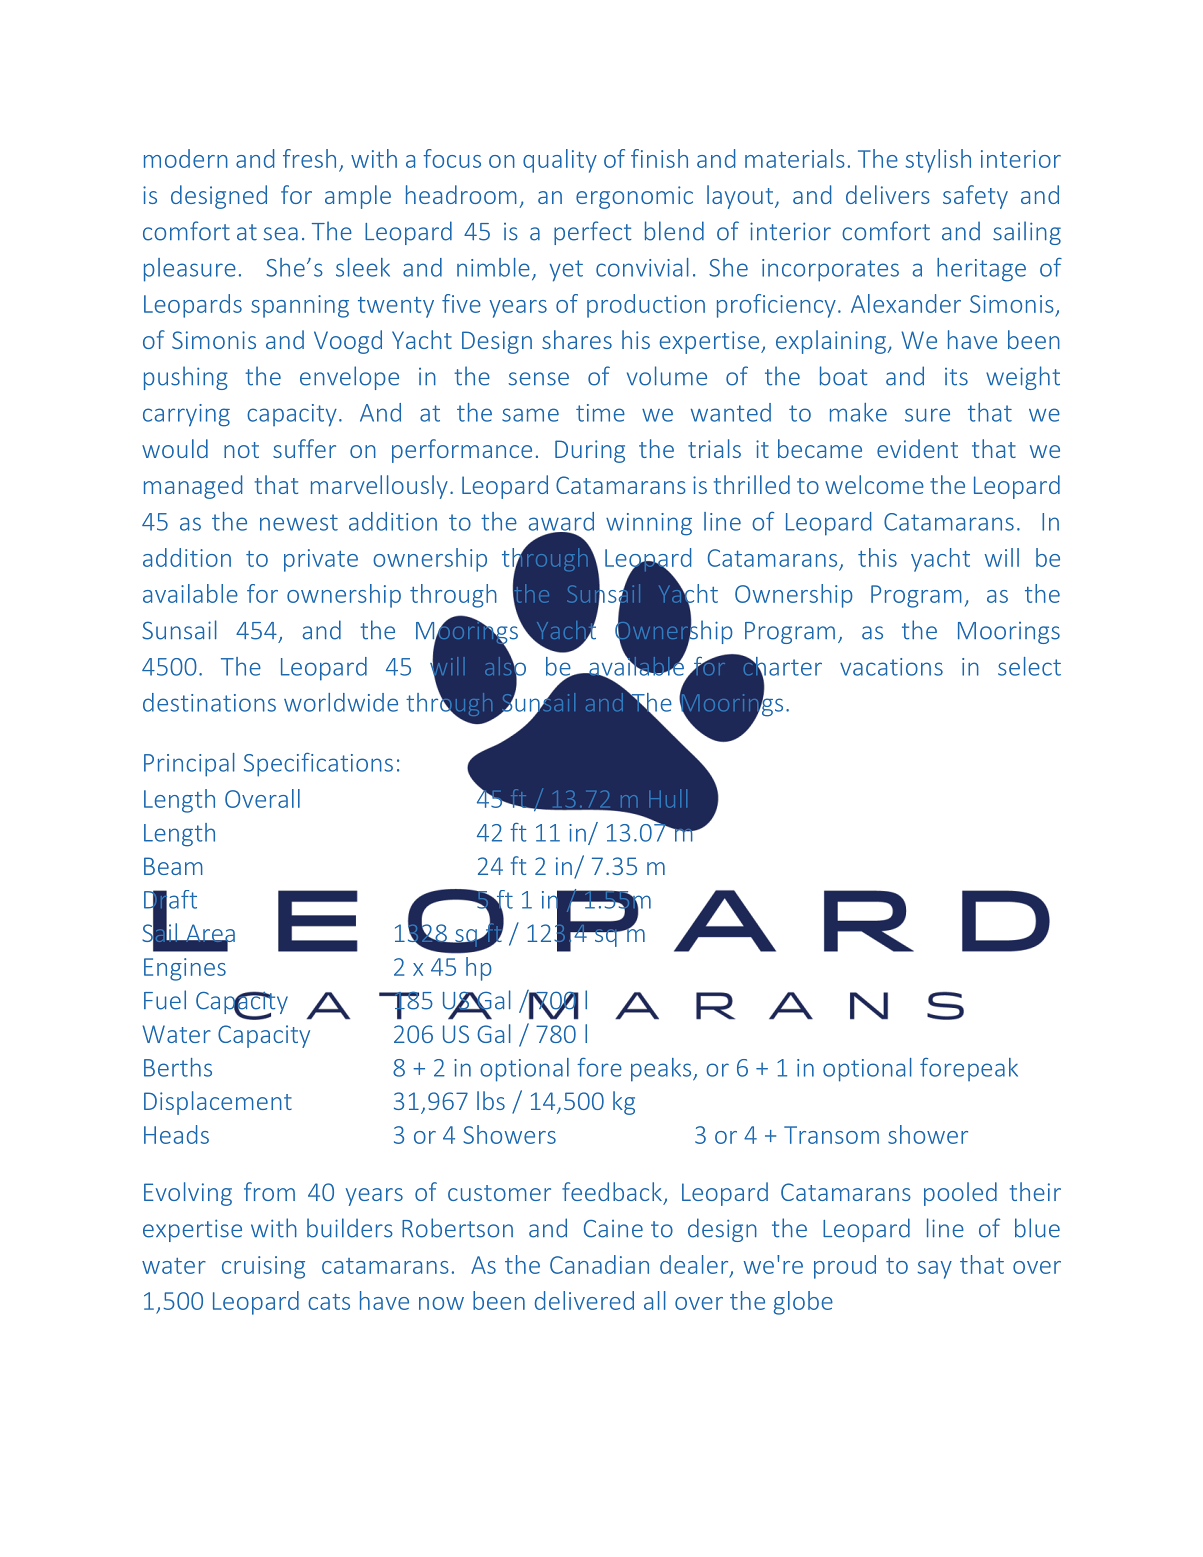 This page has height=1557, width=1203. I want to click on sea, so click(281, 234).
